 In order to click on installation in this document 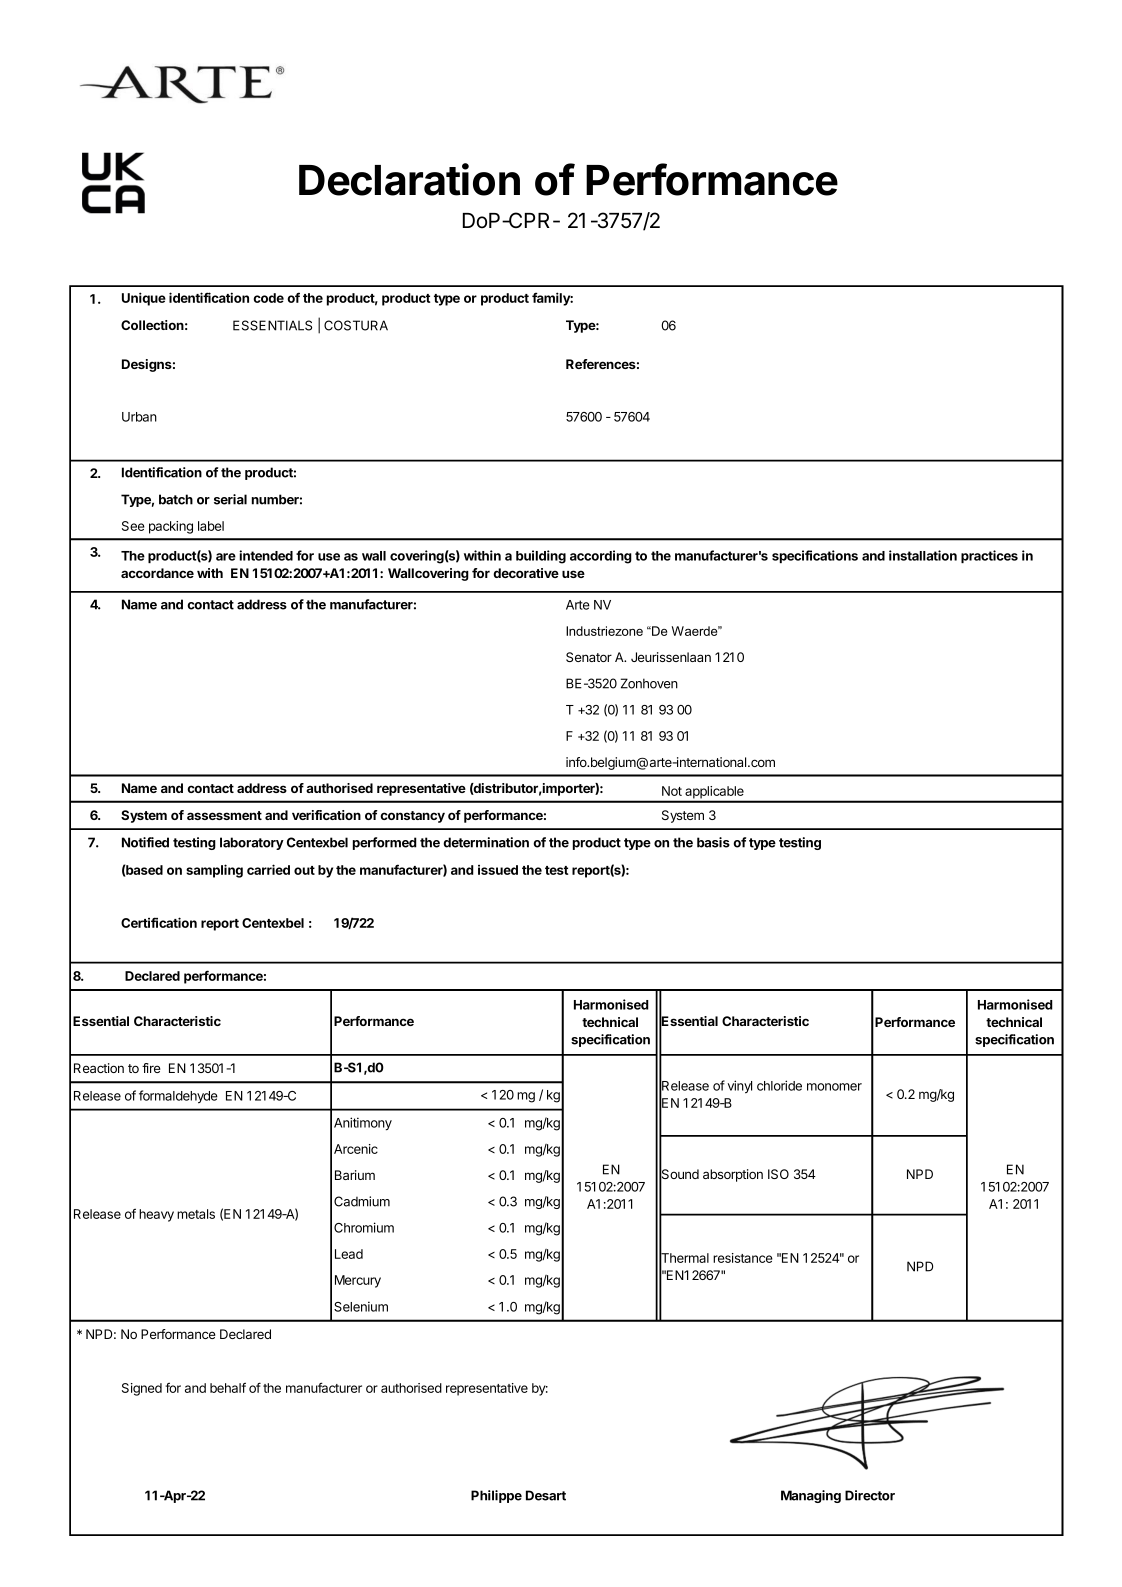, I will do `click(923, 555)`.
